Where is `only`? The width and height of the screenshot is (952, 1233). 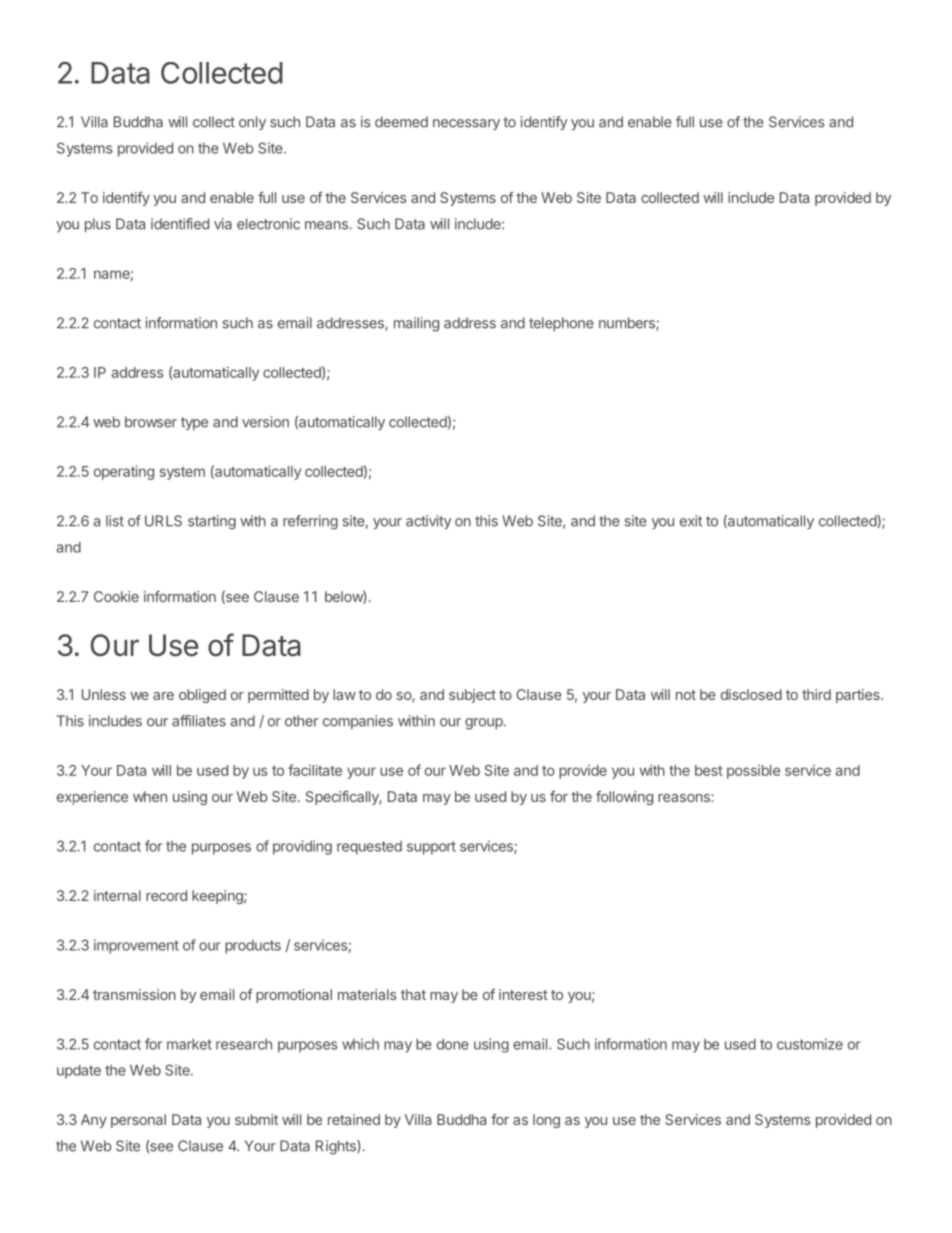 only is located at coordinates (252, 123).
